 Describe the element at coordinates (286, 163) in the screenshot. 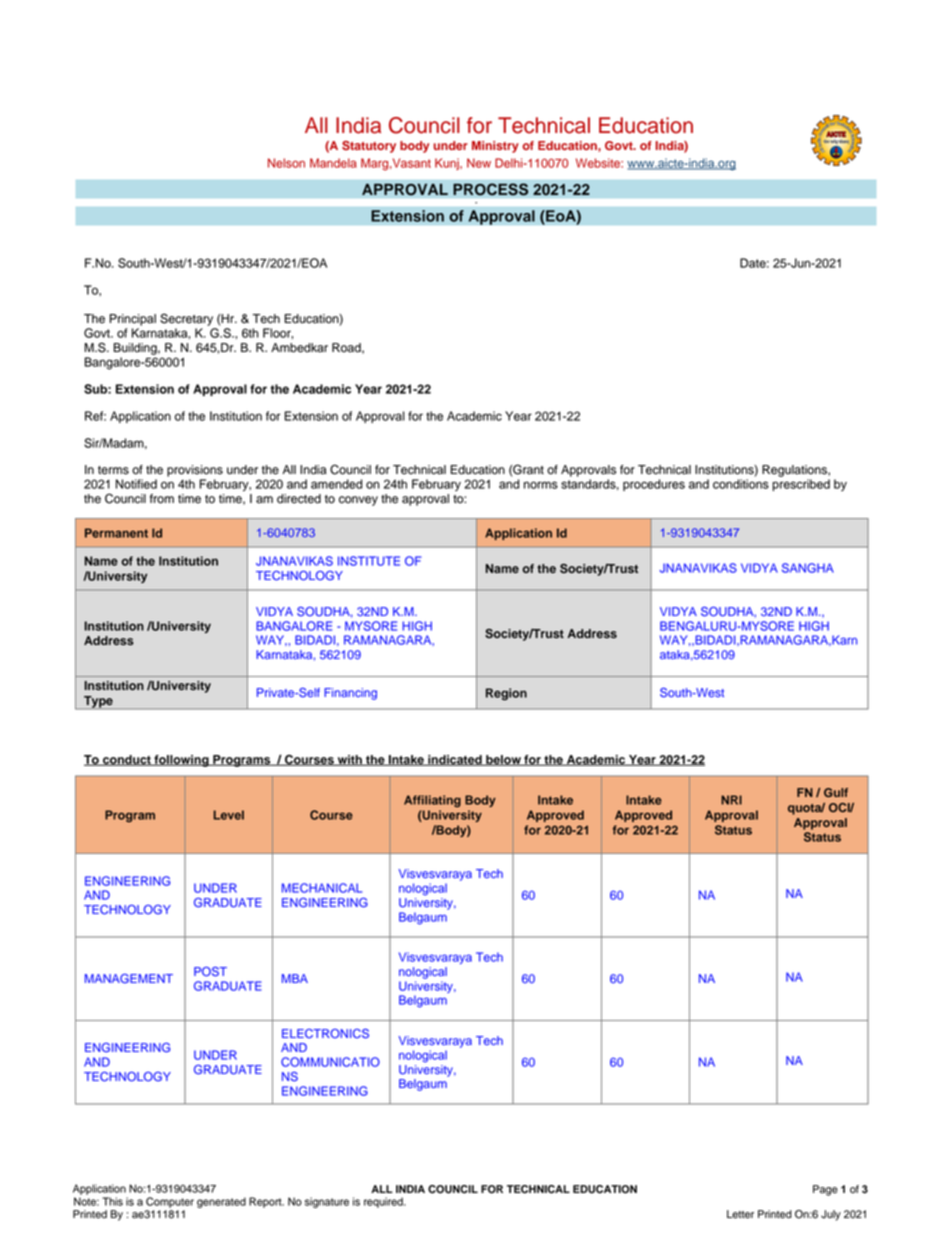

I see `Nelson` at that location.
